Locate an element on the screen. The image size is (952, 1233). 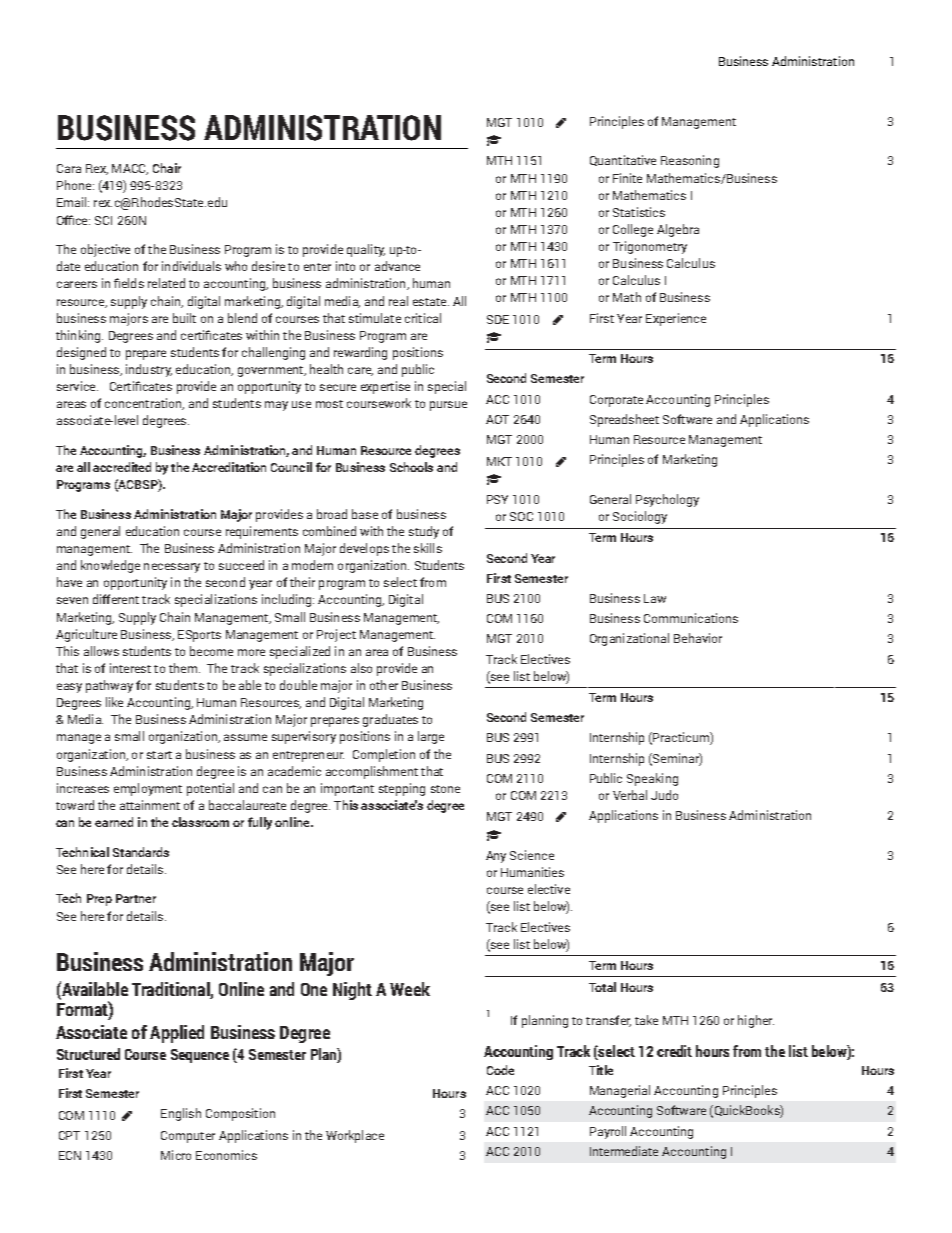
Workplace is located at coordinates (355, 1136).
